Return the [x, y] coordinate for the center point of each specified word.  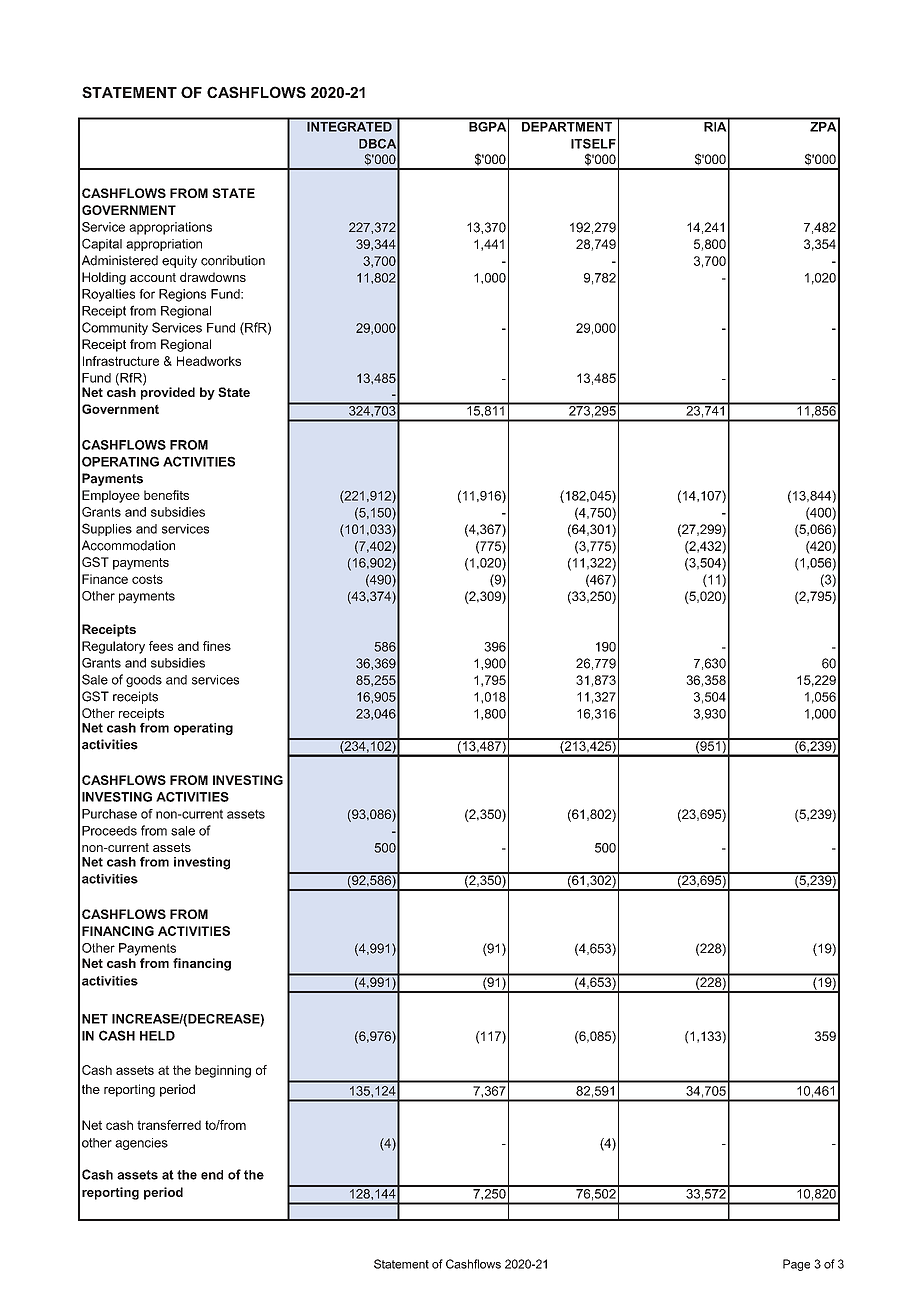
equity [179, 261]
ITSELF [593, 143]
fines [217, 646]
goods [144, 681]
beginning [223, 1071]
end [212, 1175]
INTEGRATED [349, 126]
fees [161, 646]
